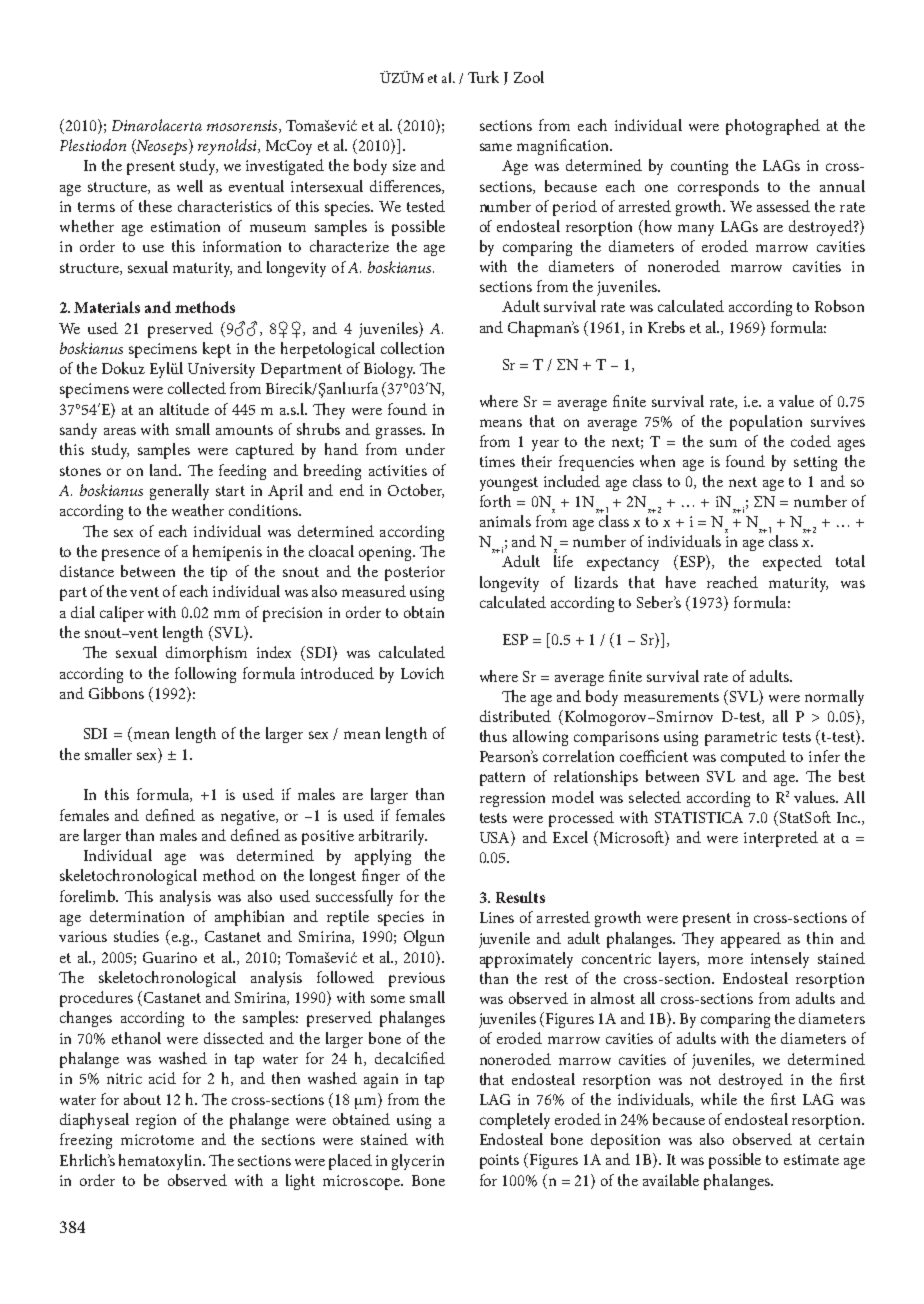 This screenshot has height=1304, width=924. I want to click on interpreted, so click(781, 839).
